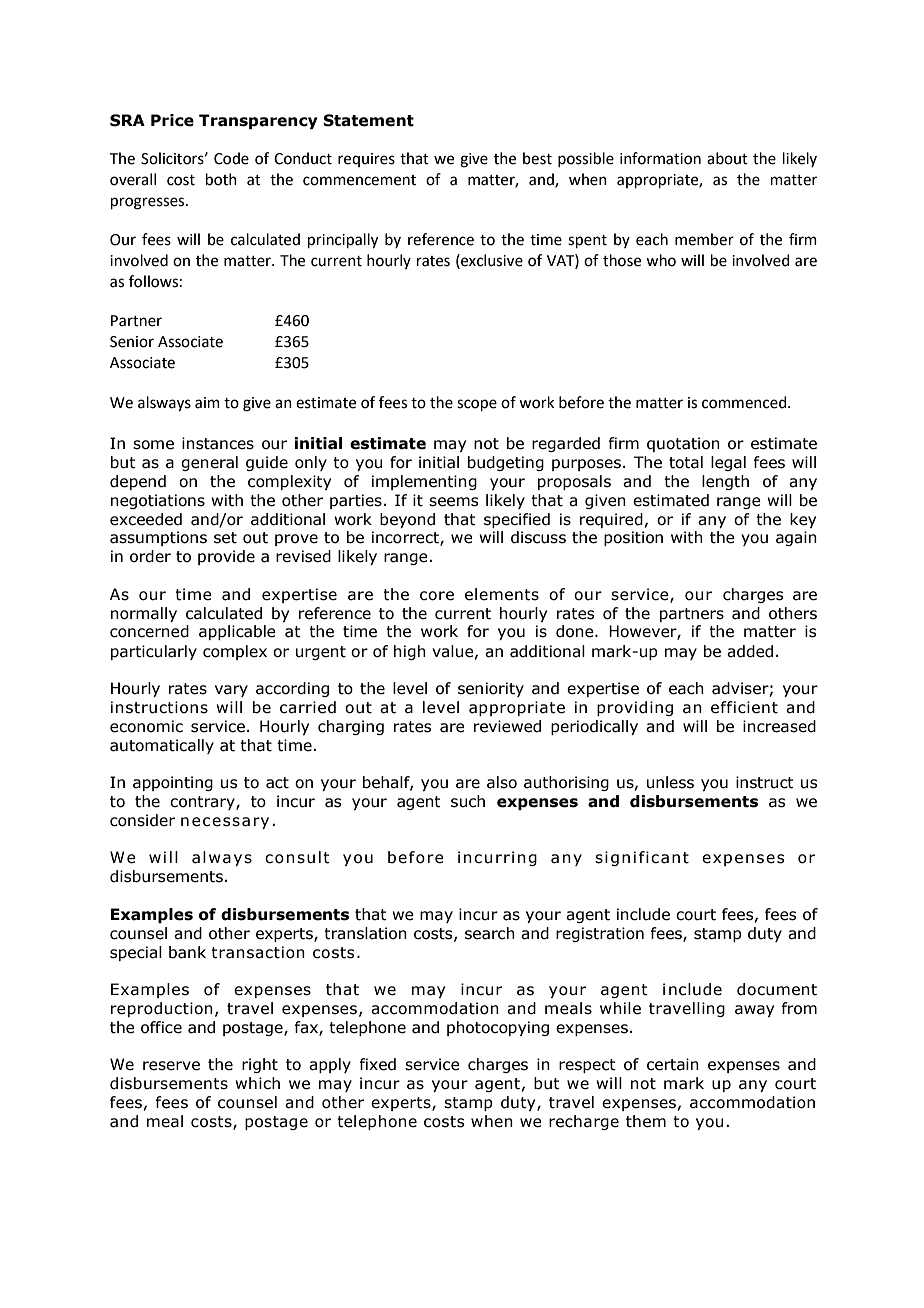  What do you see at coordinates (209, 463) in the screenshot?
I see `general` at bounding box center [209, 463].
